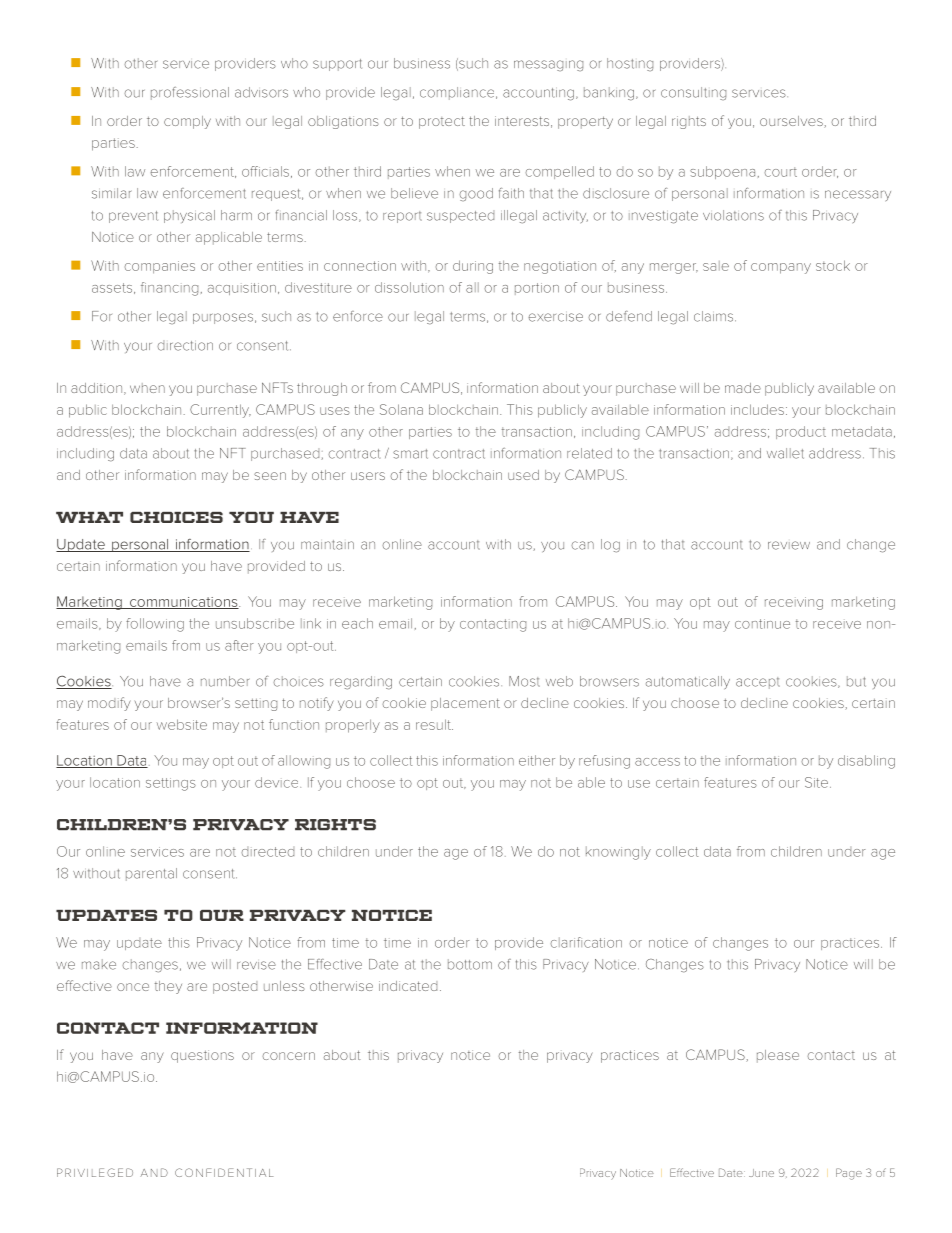 Image resolution: width=952 pixels, height=1233 pixels. What do you see at coordinates (224, 1172) in the screenshot?
I see `CONFIDENTIAL` at bounding box center [224, 1172].
